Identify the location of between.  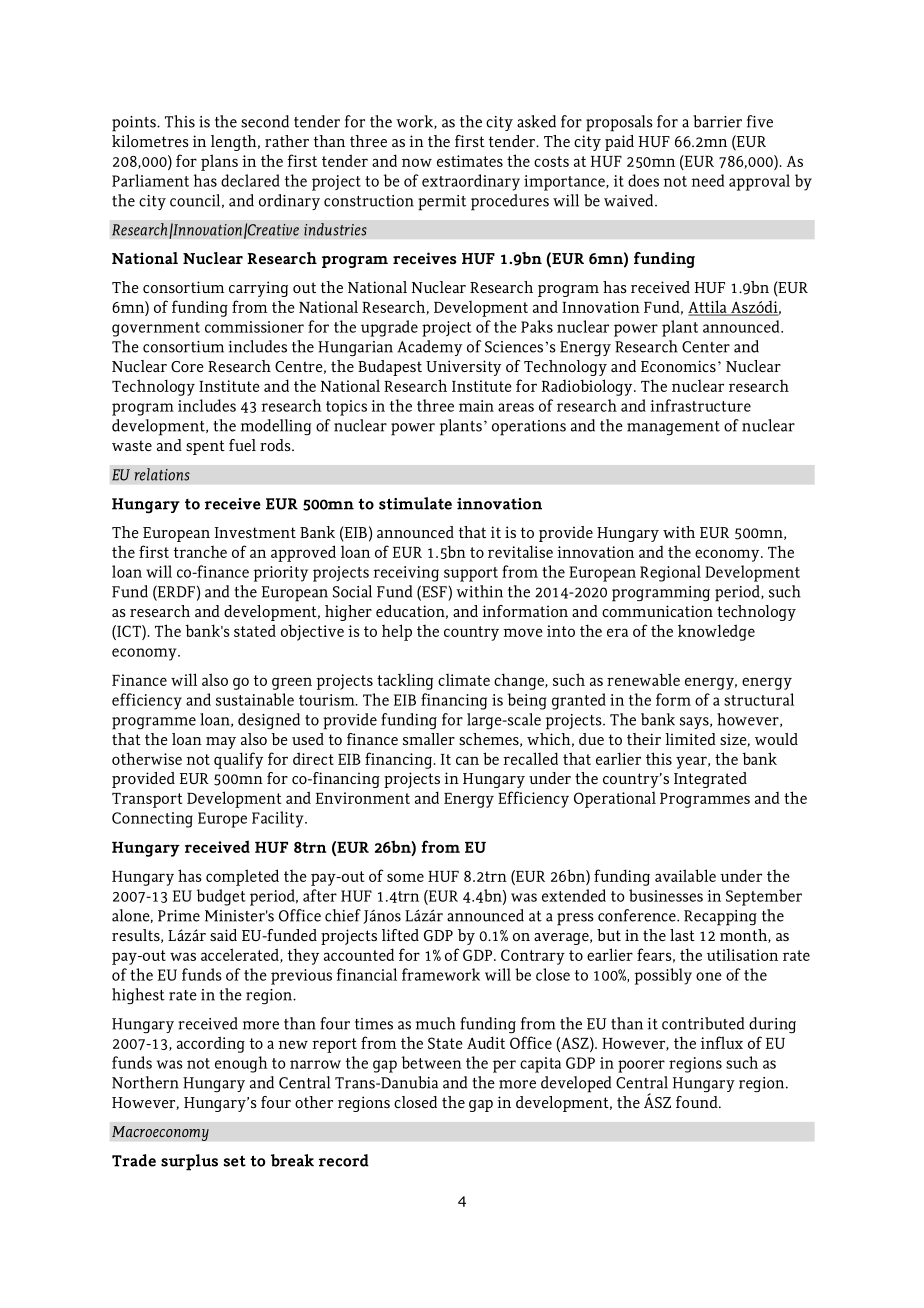
(432, 1062).
